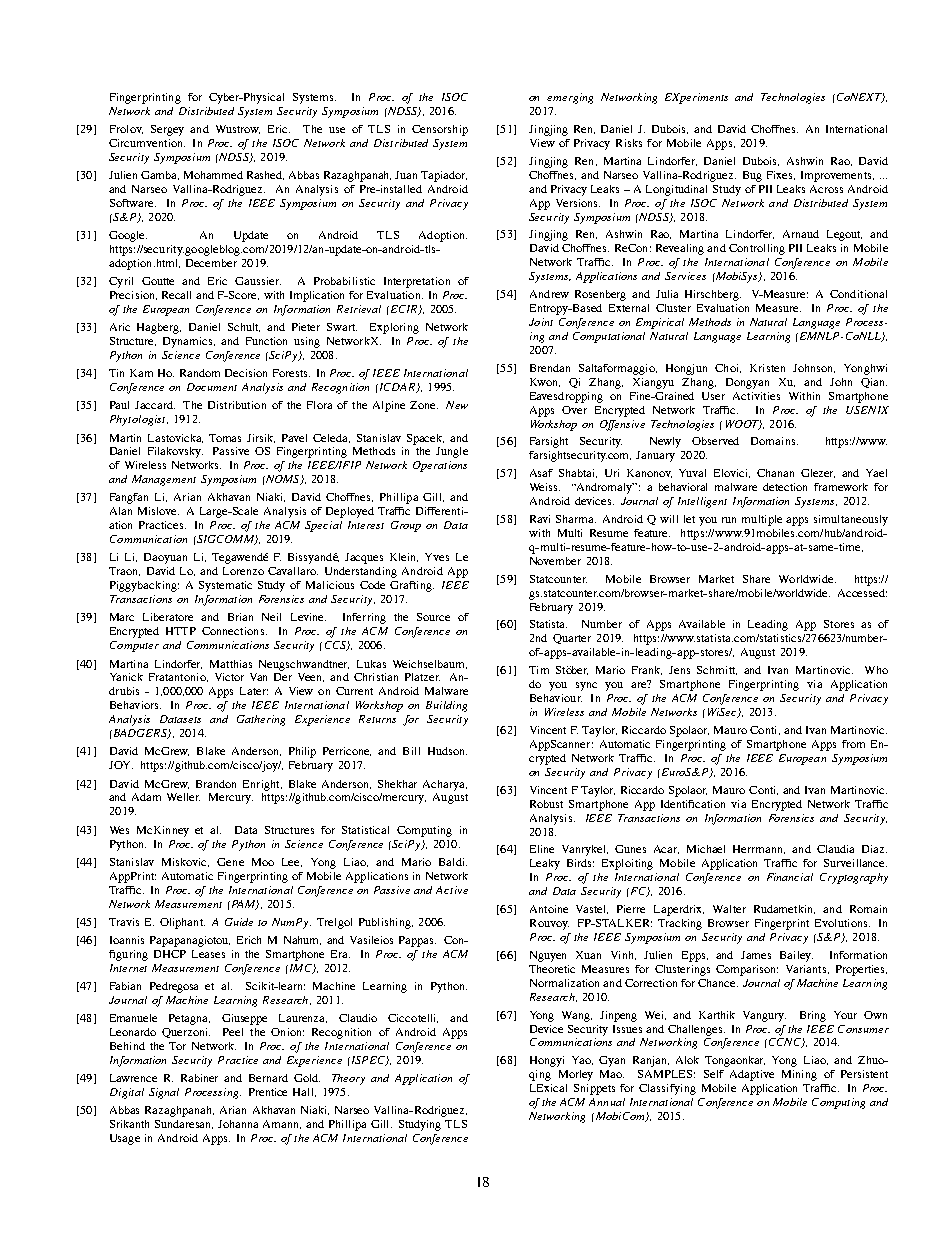 The width and height of the screenshot is (952, 1233). What do you see at coordinates (774, 441) in the screenshot?
I see `Domains` at bounding box center [774, 441].
